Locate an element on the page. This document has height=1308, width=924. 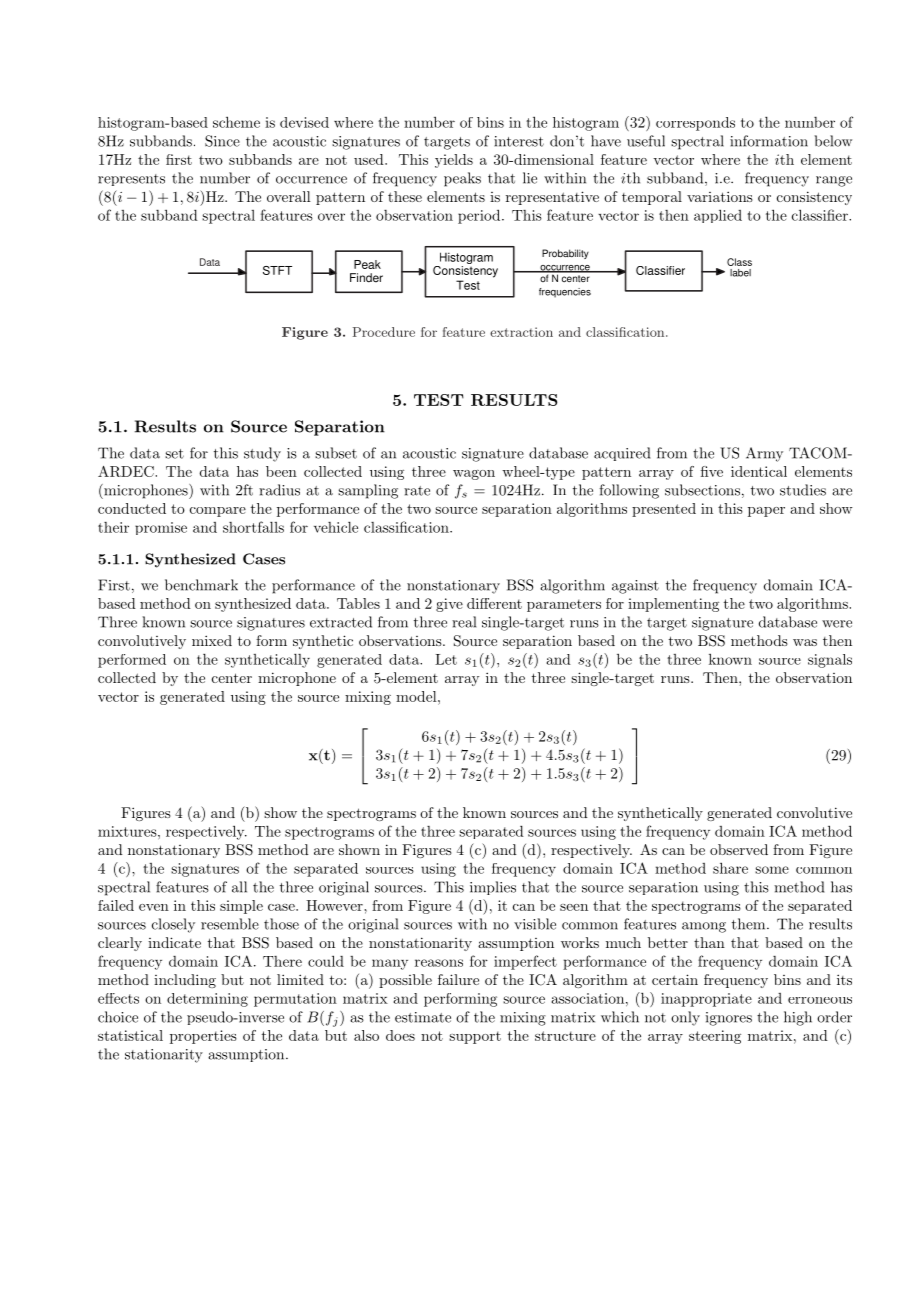
study is located at coordinates (262, 454).
